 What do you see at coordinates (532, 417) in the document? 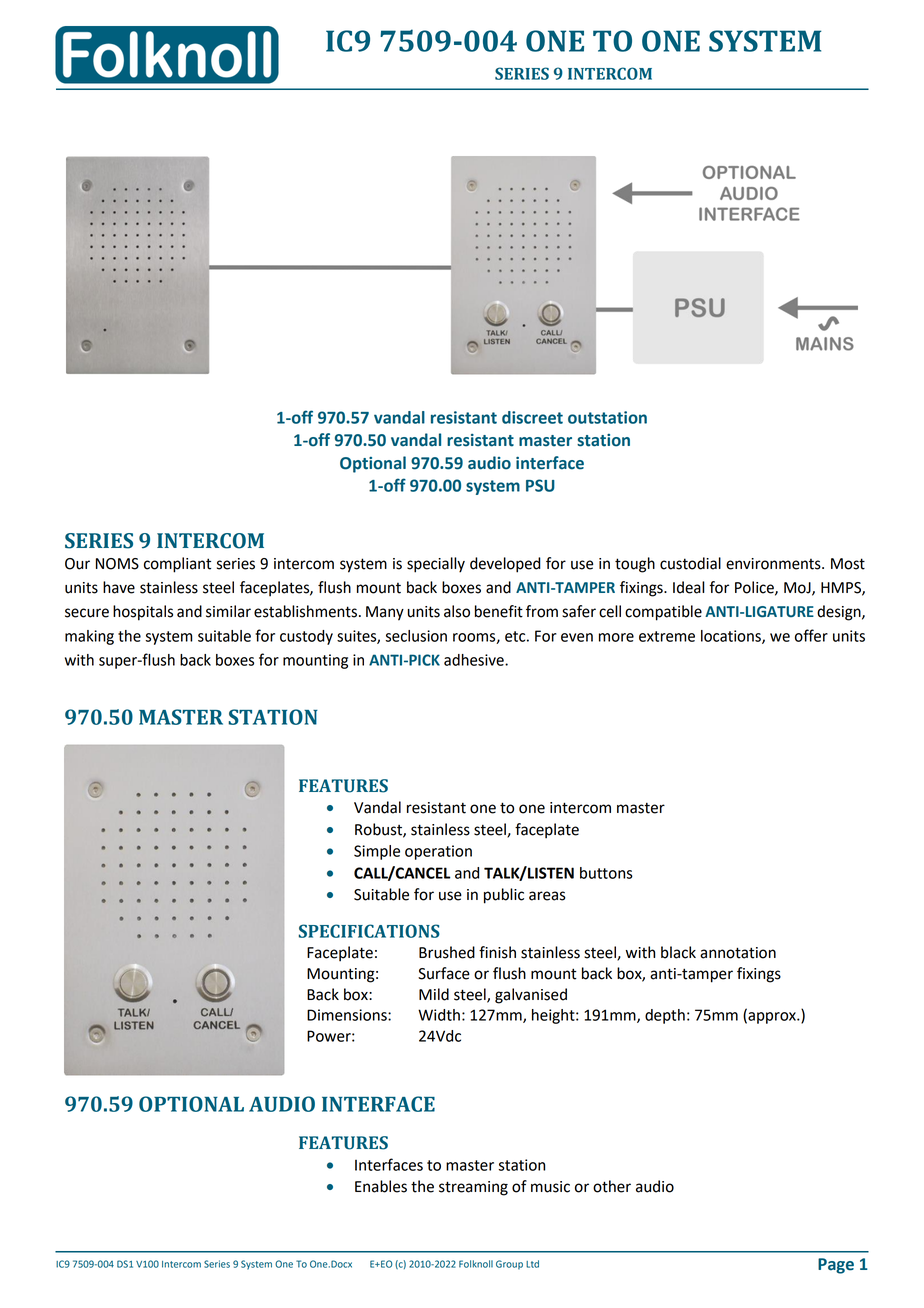
I see `discreet` at bounding box center [532, 417].
